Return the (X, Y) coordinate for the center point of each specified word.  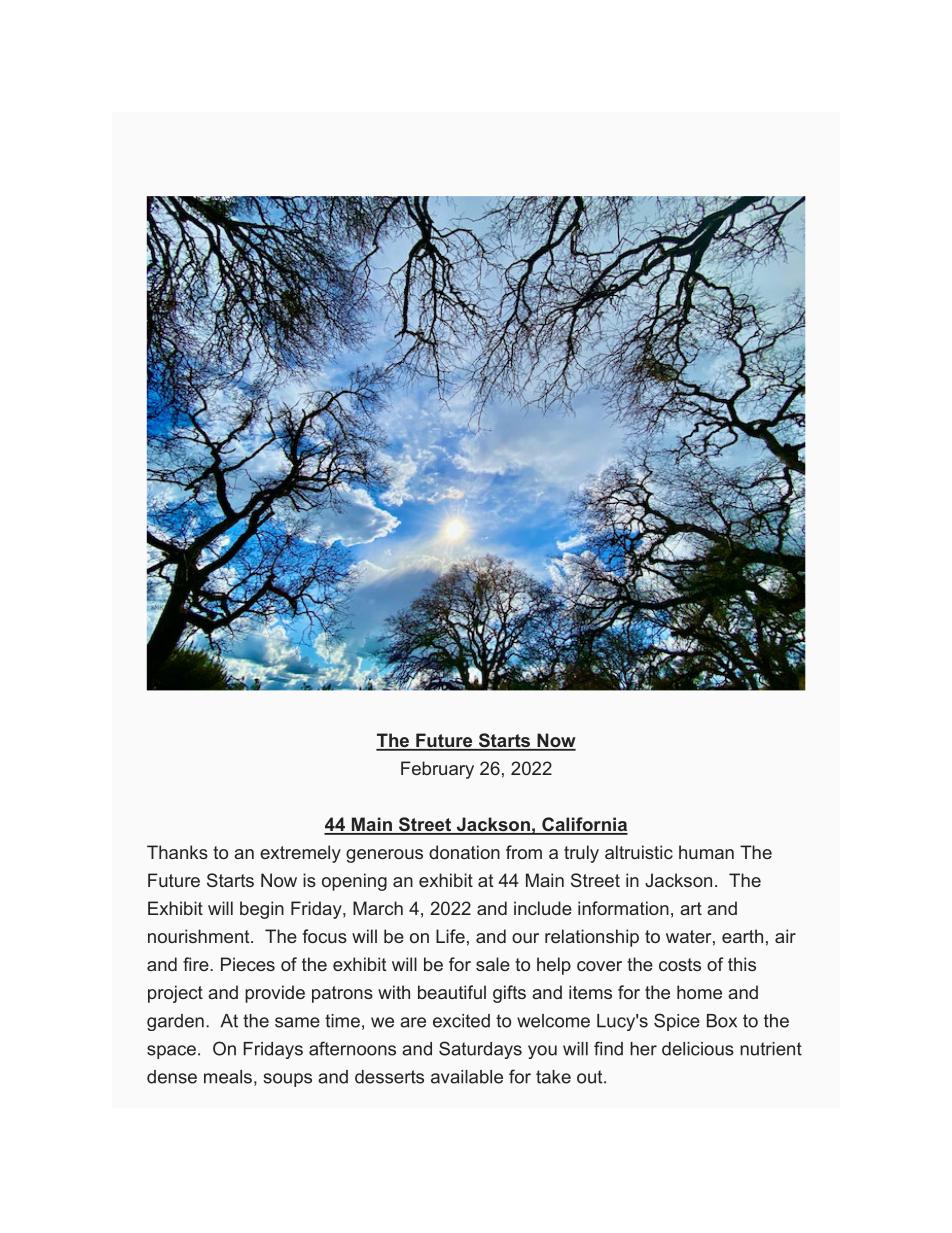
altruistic (639, 852)
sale (493, 964)
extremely (300, 854)
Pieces (248, 964)
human (706, 852)
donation (464, 852)
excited (461, 1021)
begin (262, 910)
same (297, 1022)
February (437, 770)
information (623, 908)
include (543, 908)
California (584, 825)
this (742, 964)
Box (722, 1021)
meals (228, 1077)
